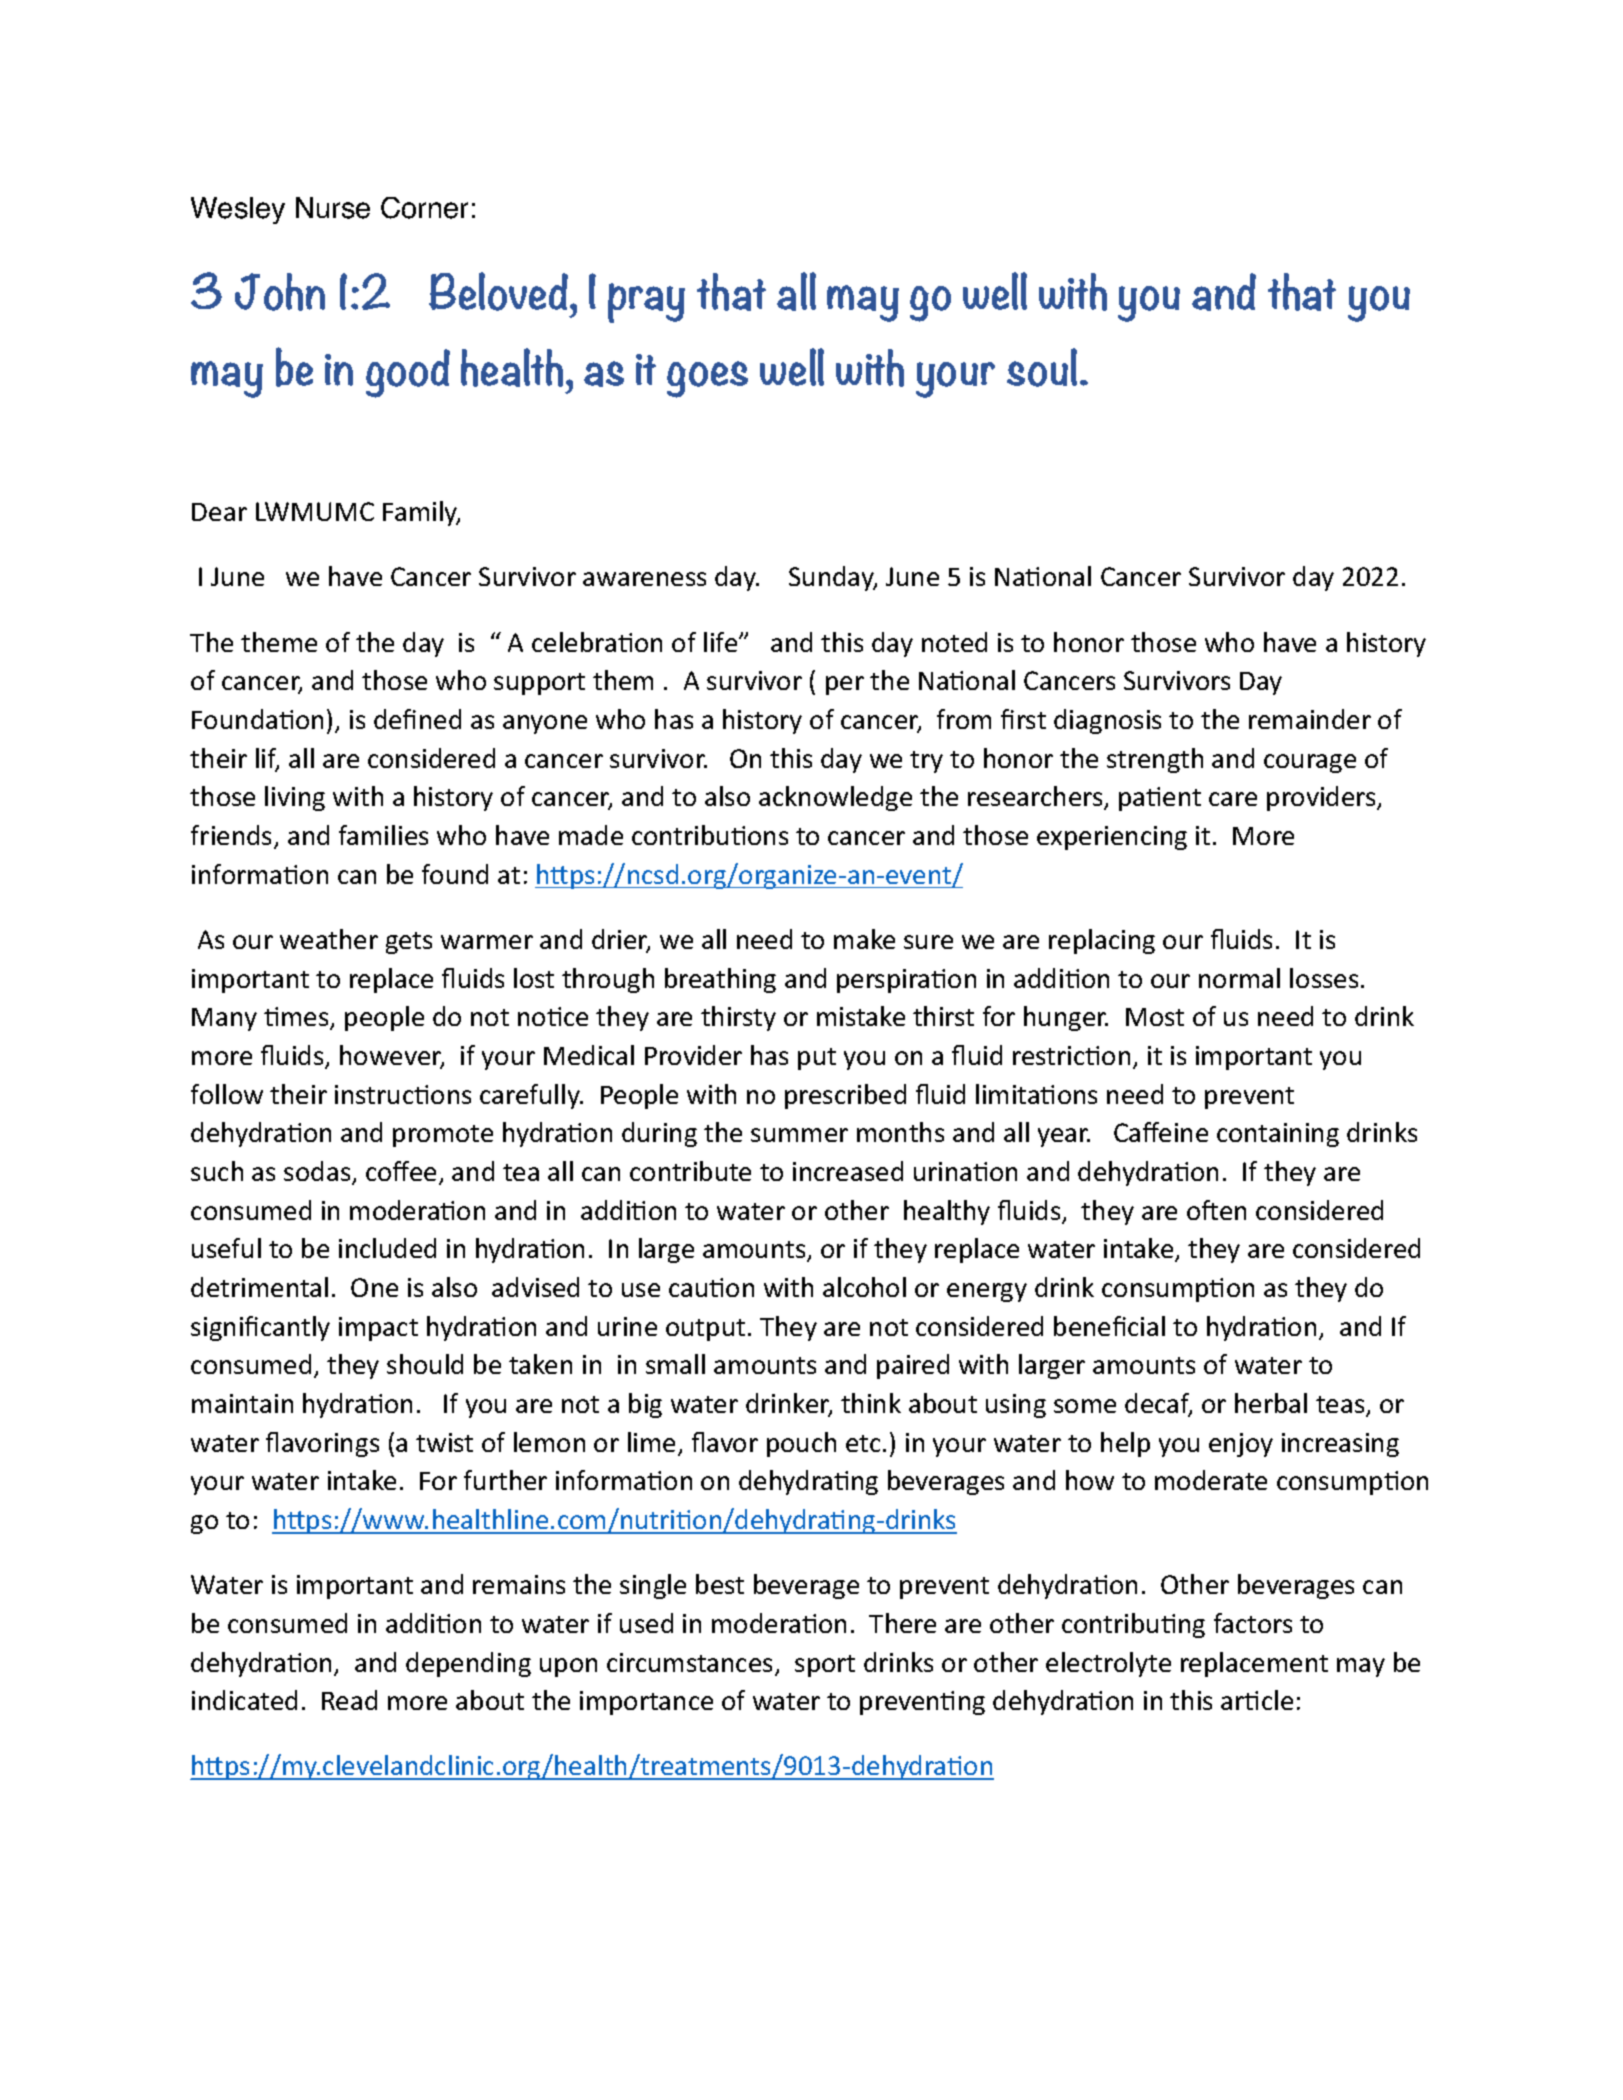 Image resolution: width=1623 pixels, height=2100 pixels. What do you see at coordinates (318, 1172) in the page?
I see `sodas` at bounding box center [318, 1172].
